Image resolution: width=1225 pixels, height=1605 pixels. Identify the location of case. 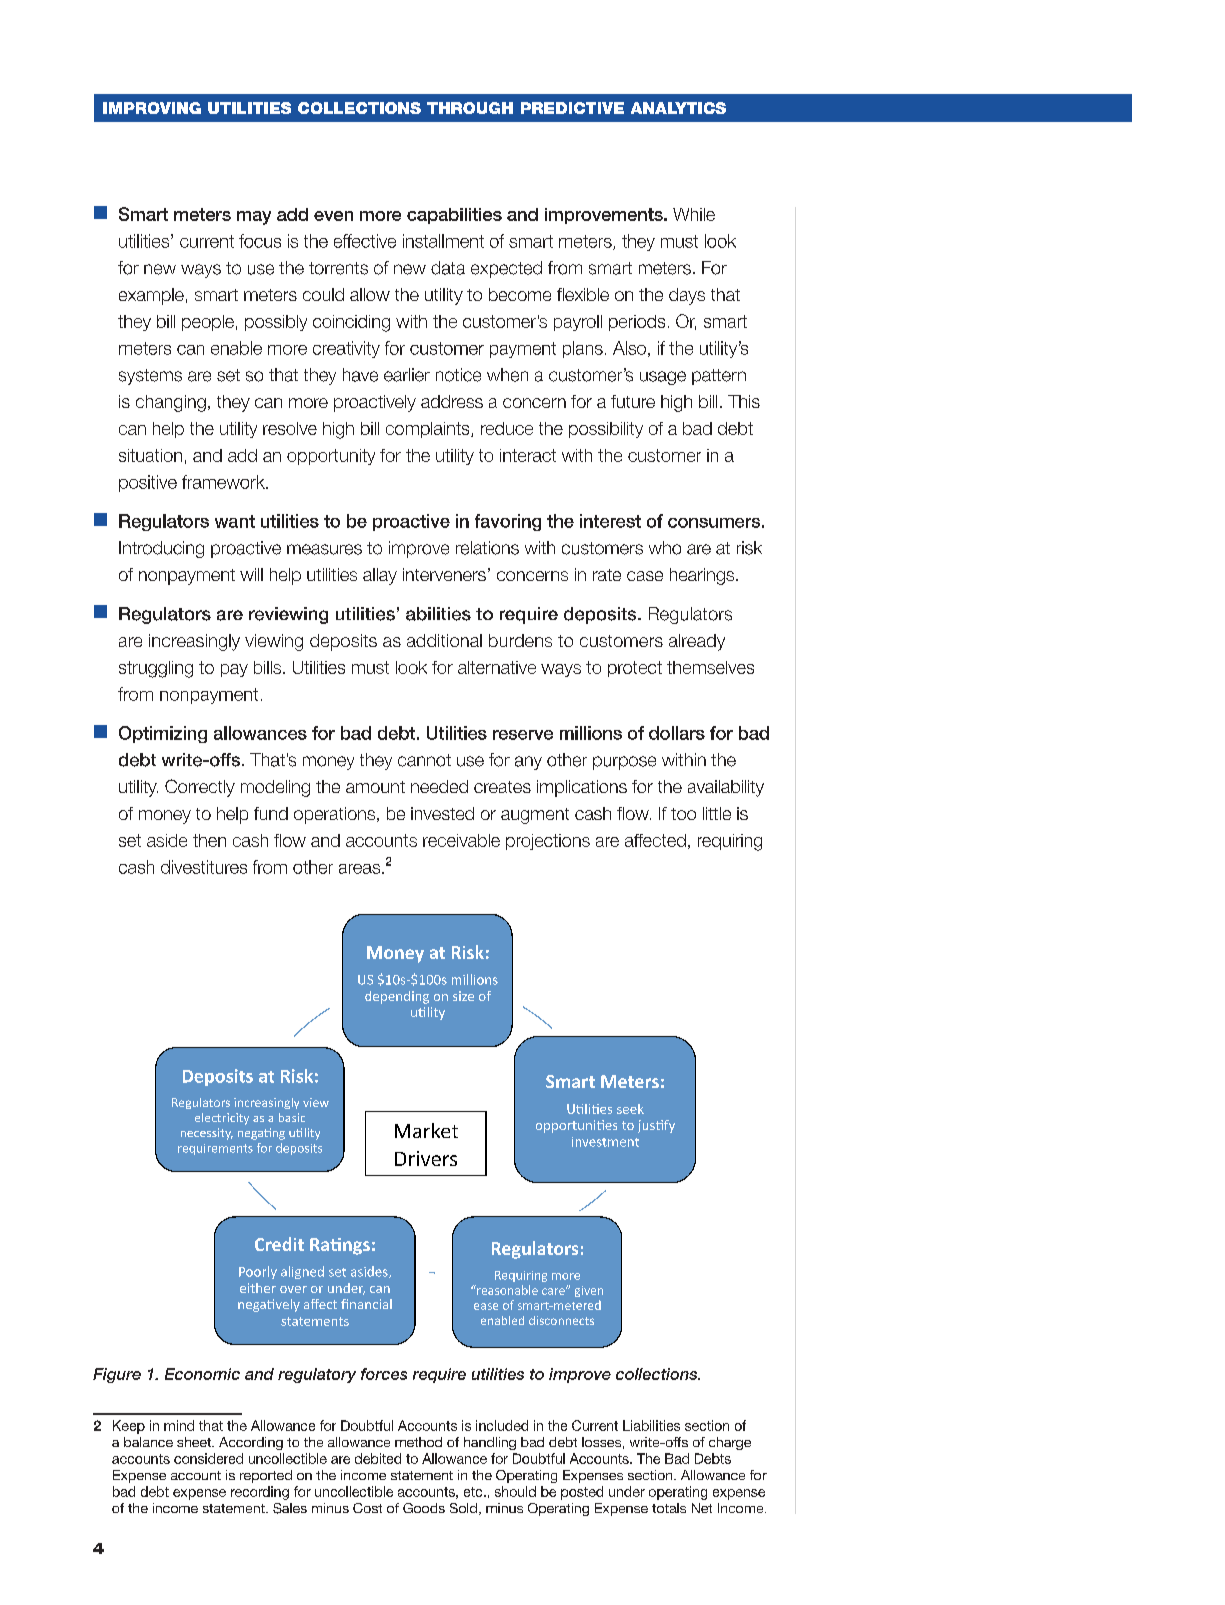
(645, 576).
